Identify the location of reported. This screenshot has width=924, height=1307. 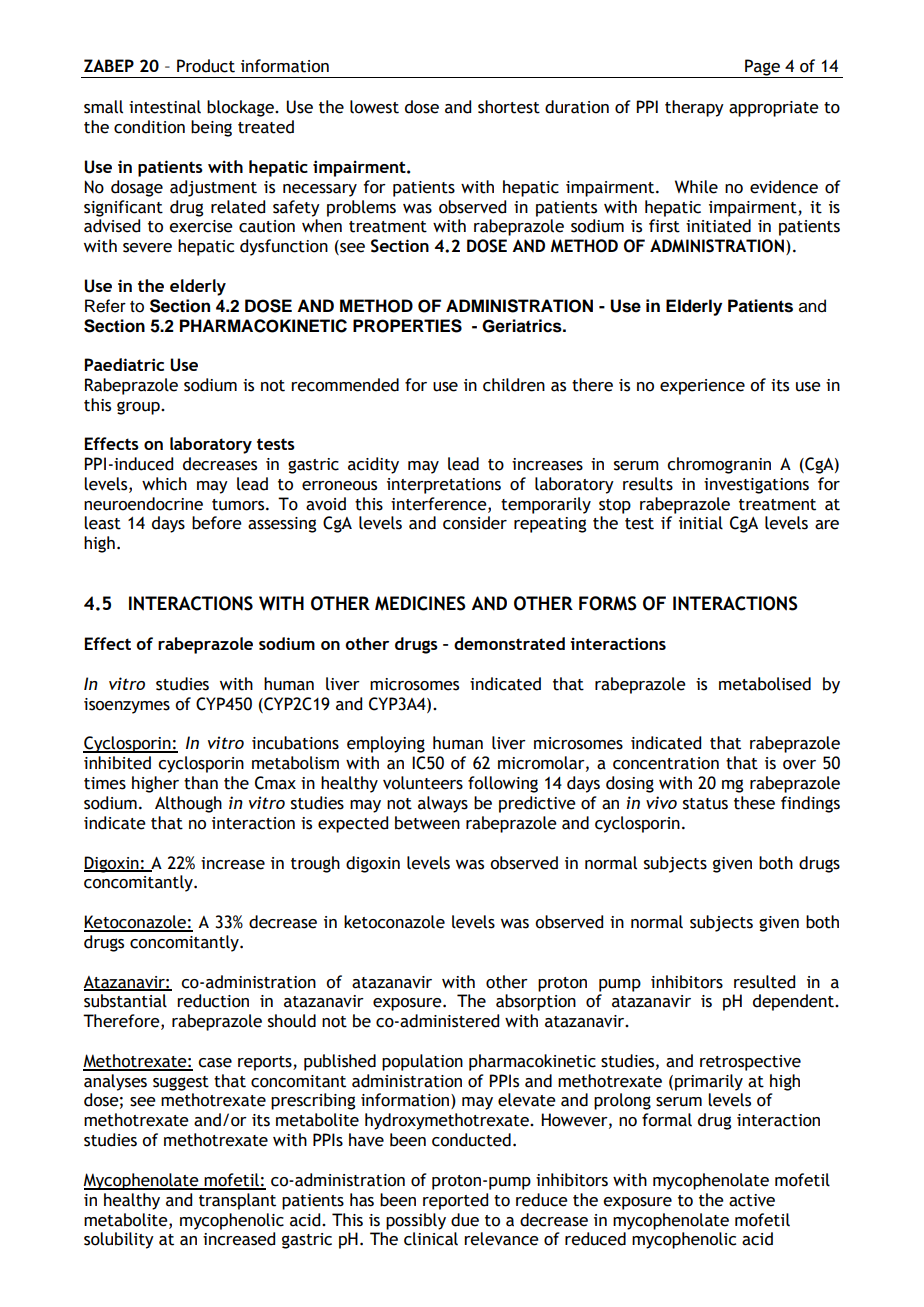
(455, 1201).
